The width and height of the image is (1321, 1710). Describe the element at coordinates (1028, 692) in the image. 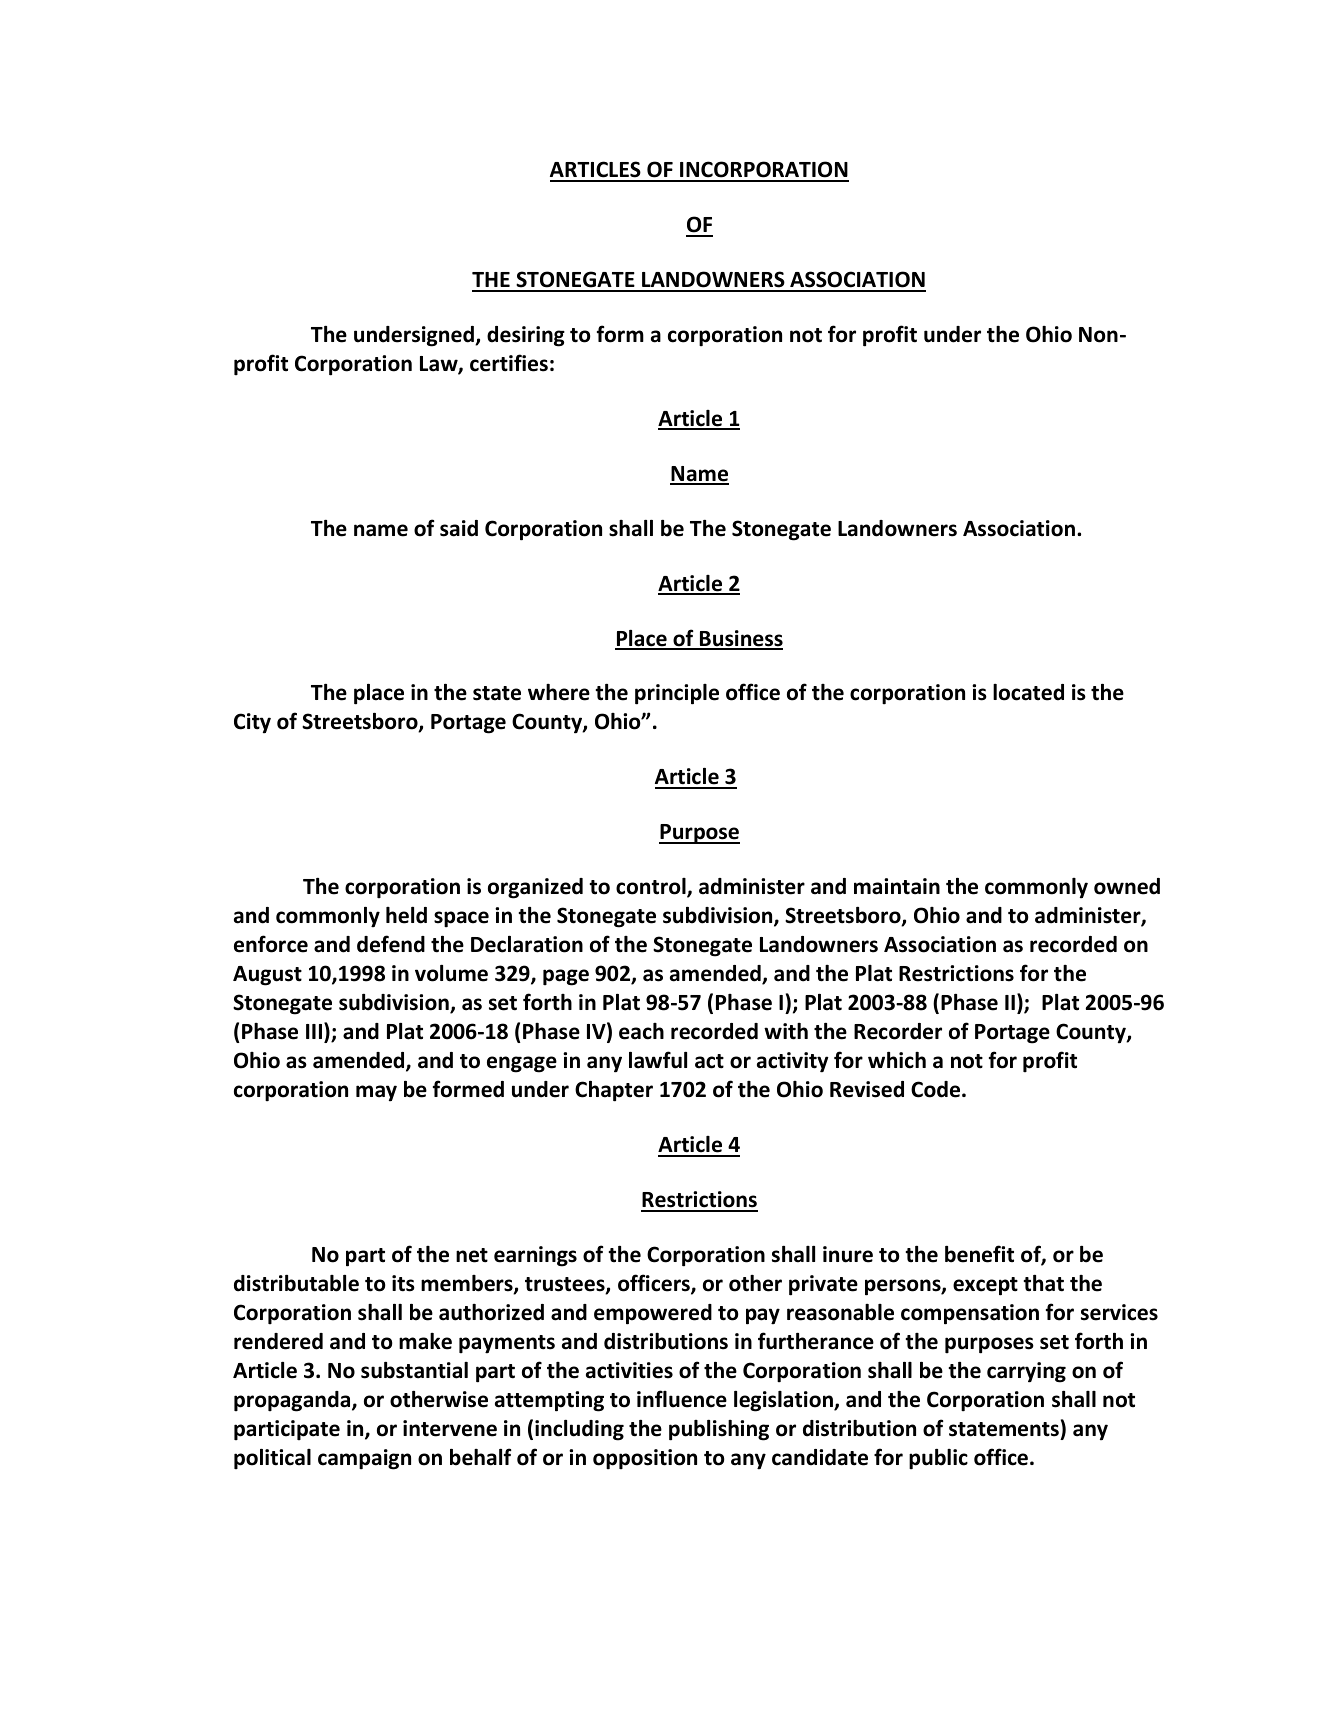

I see `located` at that location.
